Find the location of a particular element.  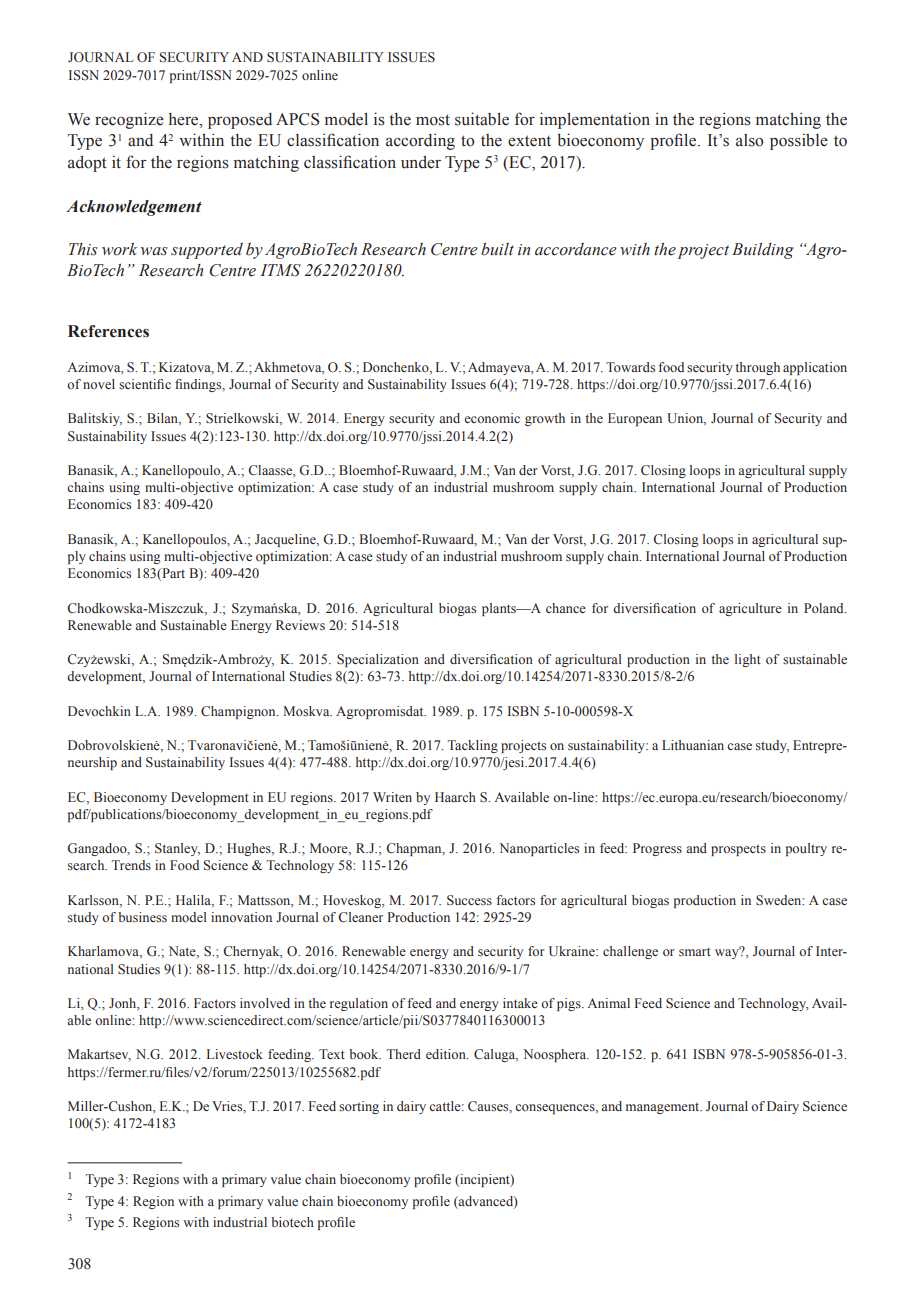

according is located at coordinates (420, 141).
